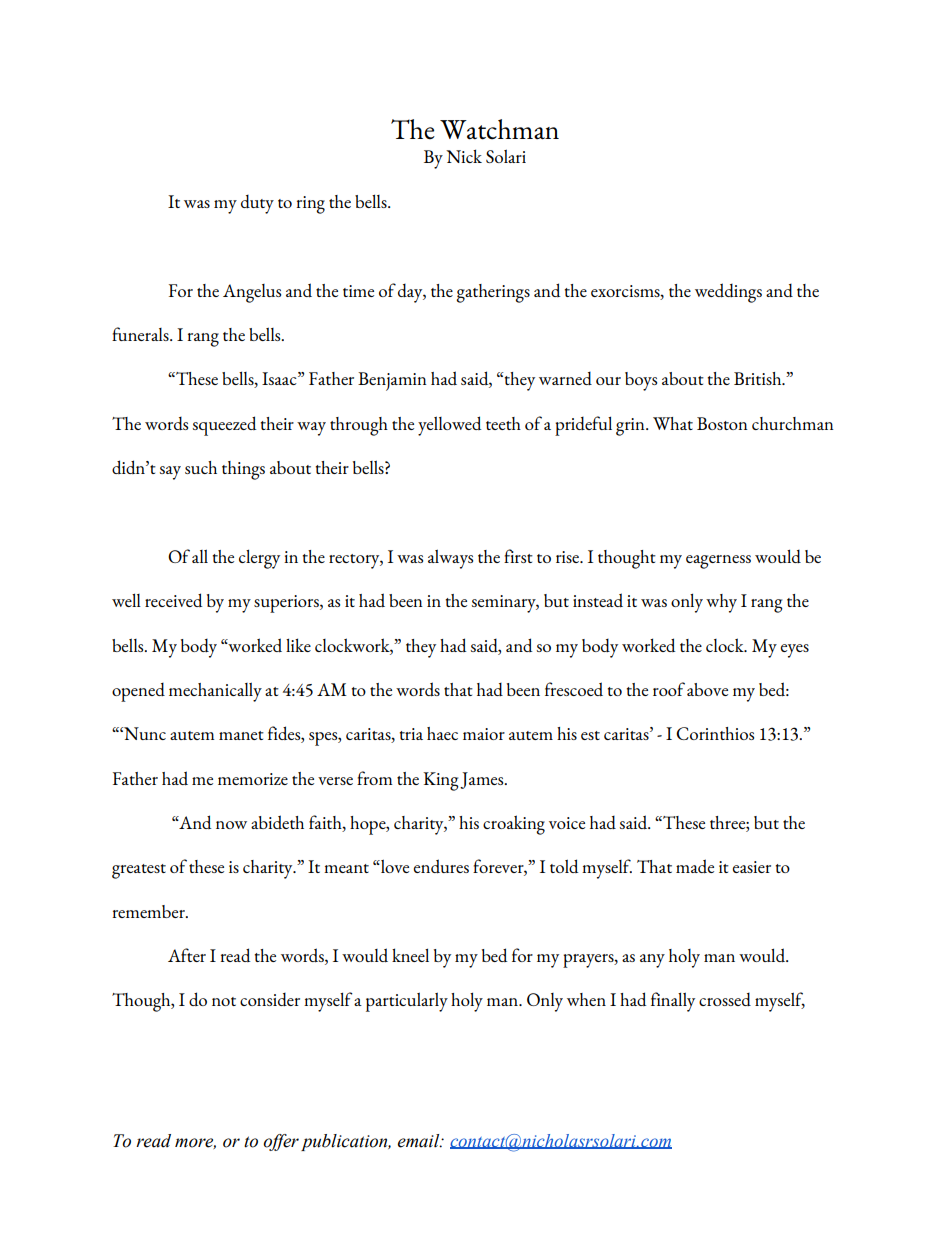  What do you see at coordinates (725, 999) in the screenshot?
I see `crossed` at bounding box center [725, 999].
